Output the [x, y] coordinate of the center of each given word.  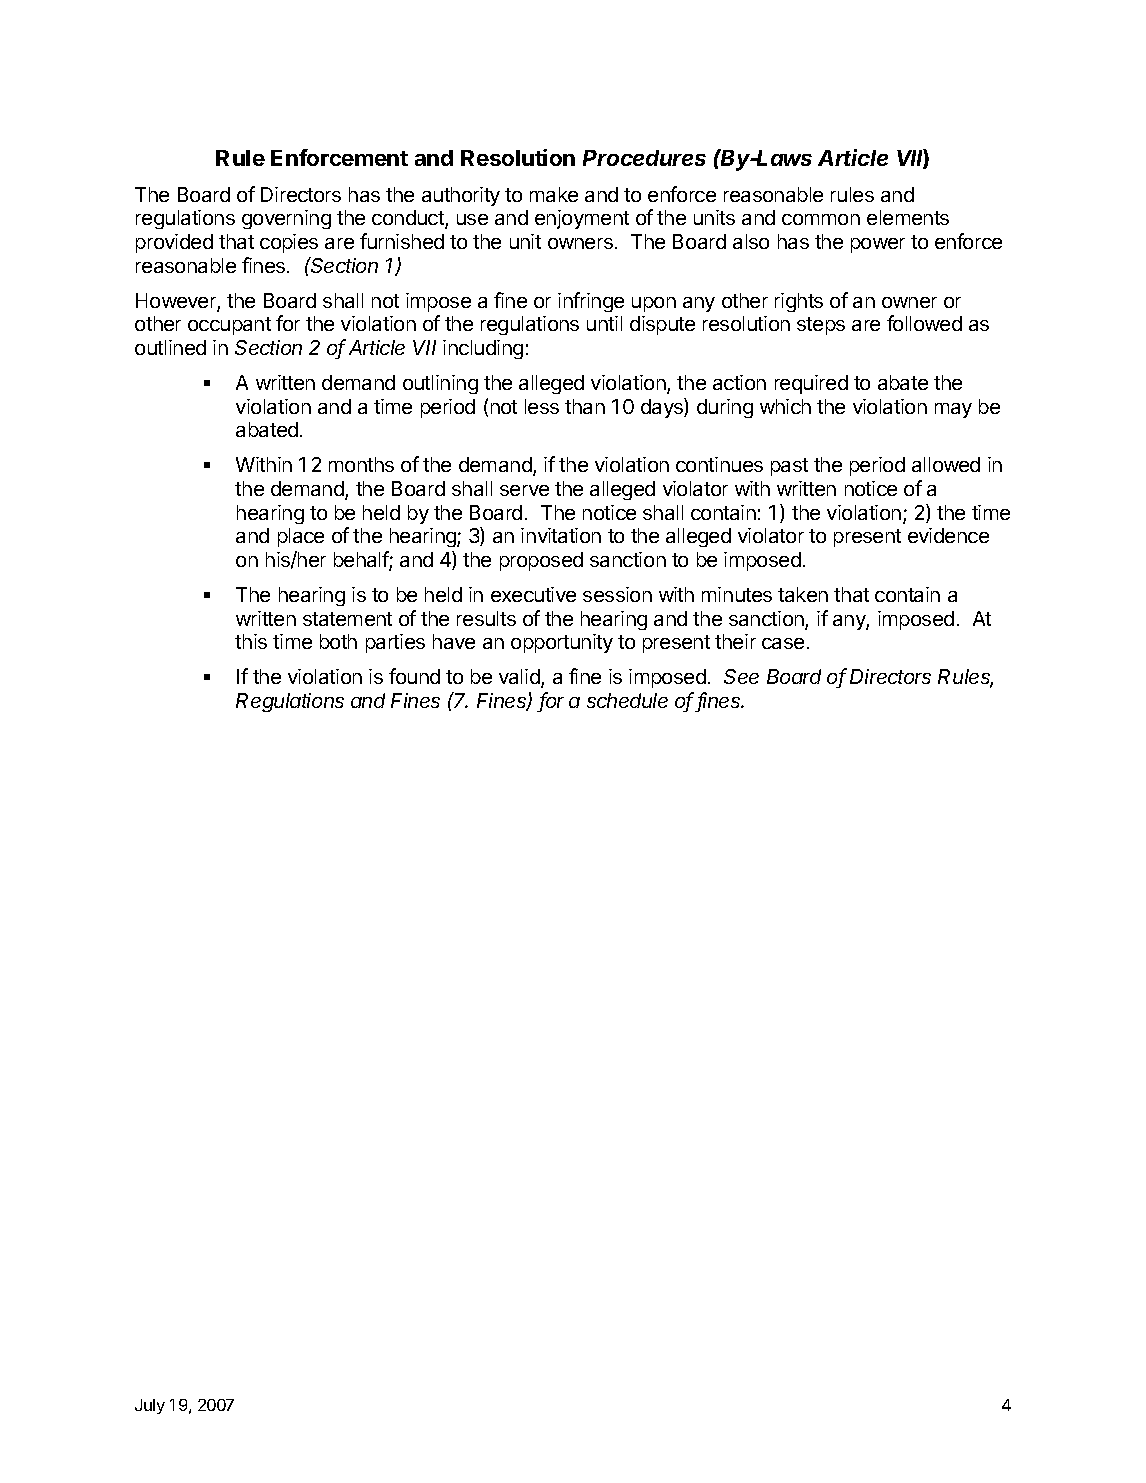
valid [520, 678]
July [150, 1406]
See [741, 676]
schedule [627, 700]
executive [533, 594]
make [554, 194]
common [821, 219]
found [414, 676]
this [251, 641]
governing [286, 219]
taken [803, 594]
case [783, 643]
